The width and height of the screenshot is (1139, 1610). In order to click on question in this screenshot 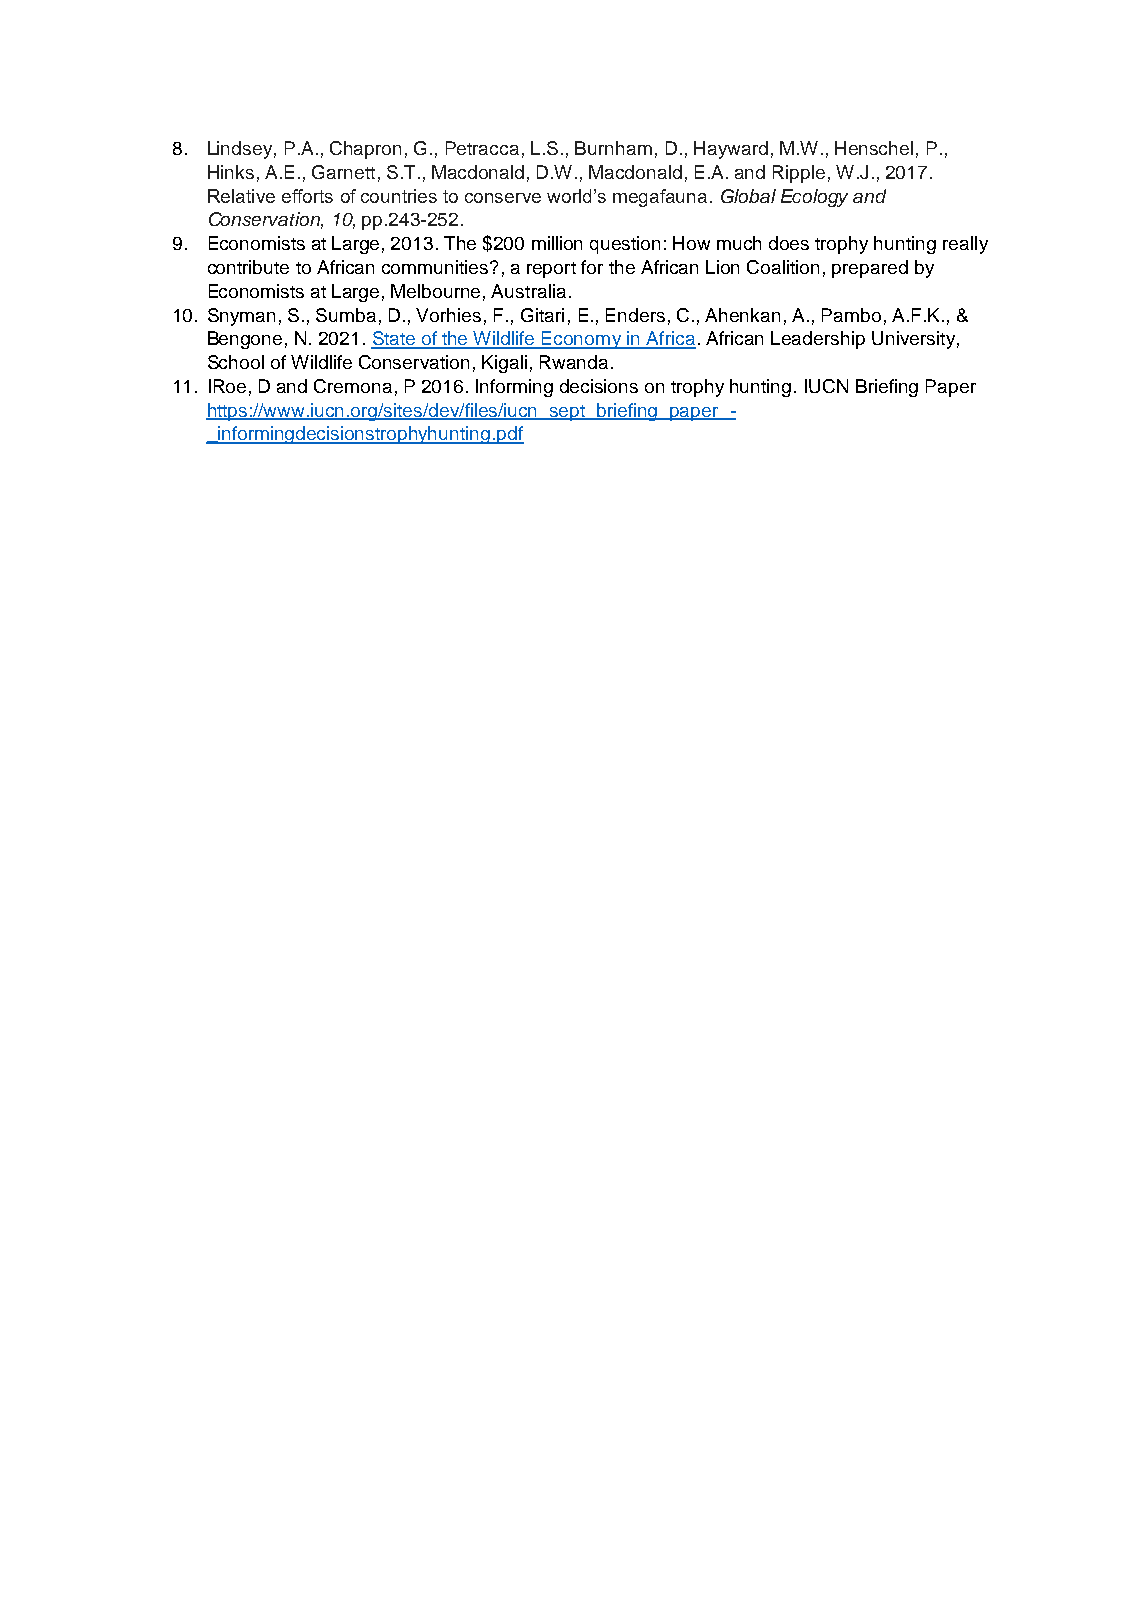, I will do `click(625, 245)`.
